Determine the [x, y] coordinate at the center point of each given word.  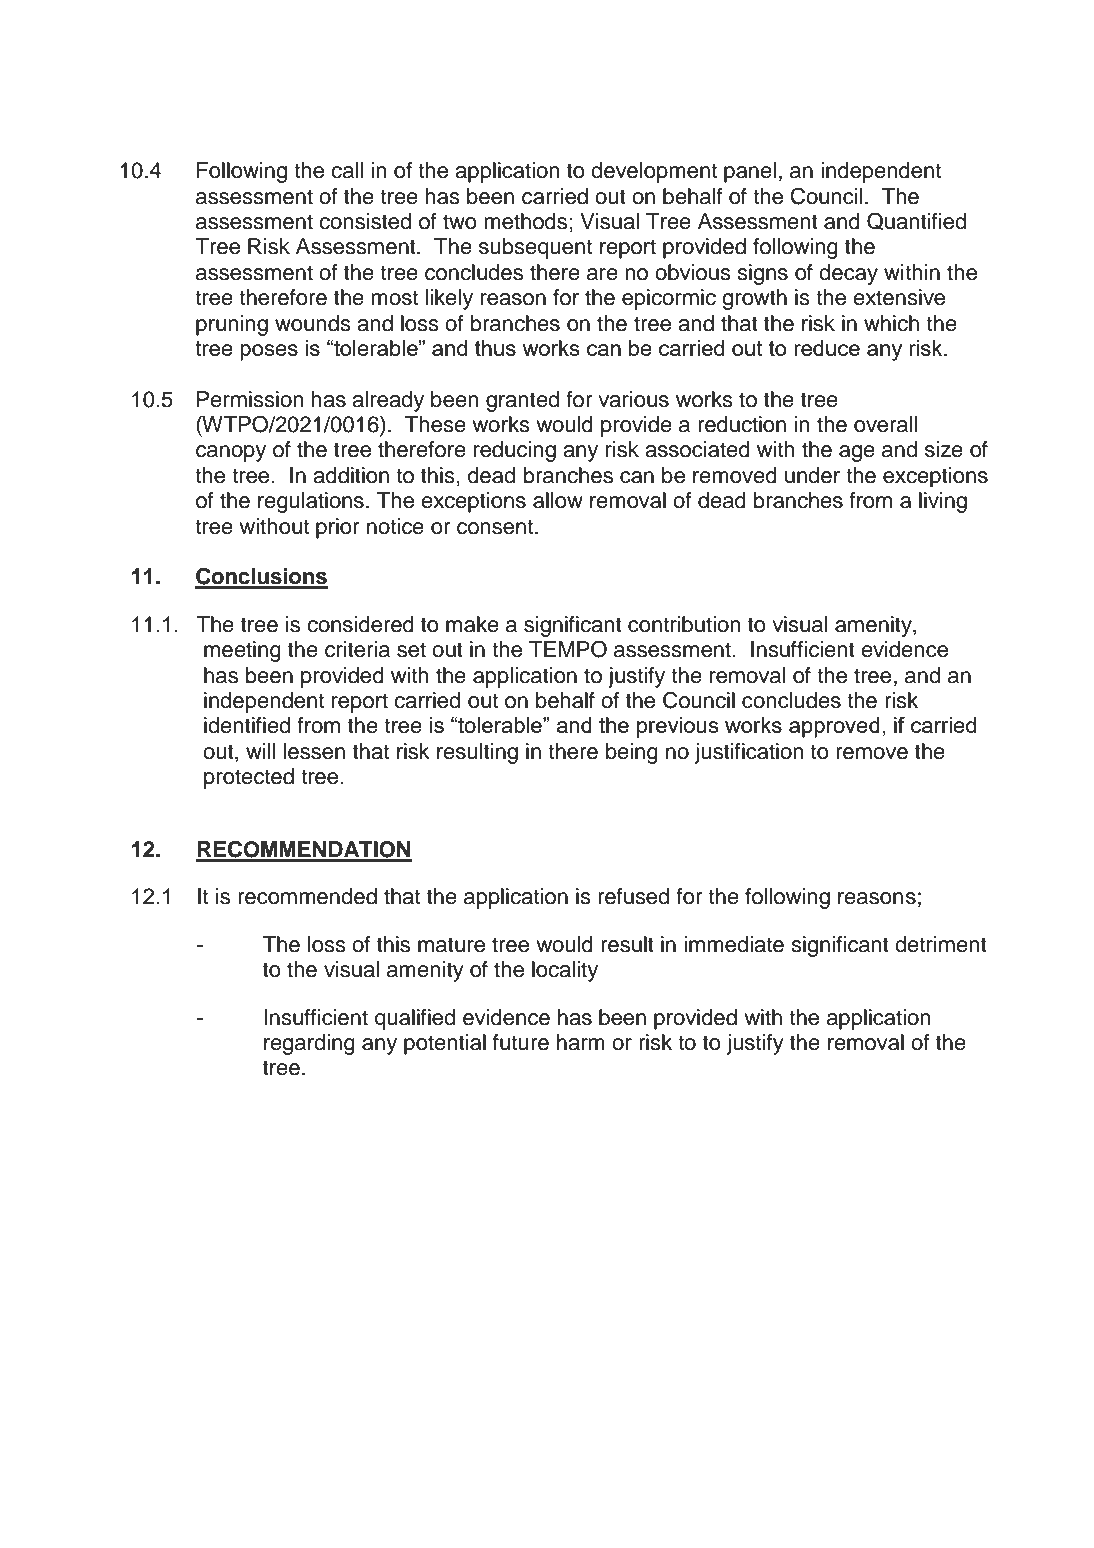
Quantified [916, 221]
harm [581, 1042]
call [347, 170]
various [633, 399]
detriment [941, 944]
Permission [250, 399]
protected [249, 778]
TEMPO [568, 649]
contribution [684, 624]
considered [360, 624]
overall [886, 424]
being [632, 753]
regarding [309, 1044]
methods [525, 221]
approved [834, 727]
